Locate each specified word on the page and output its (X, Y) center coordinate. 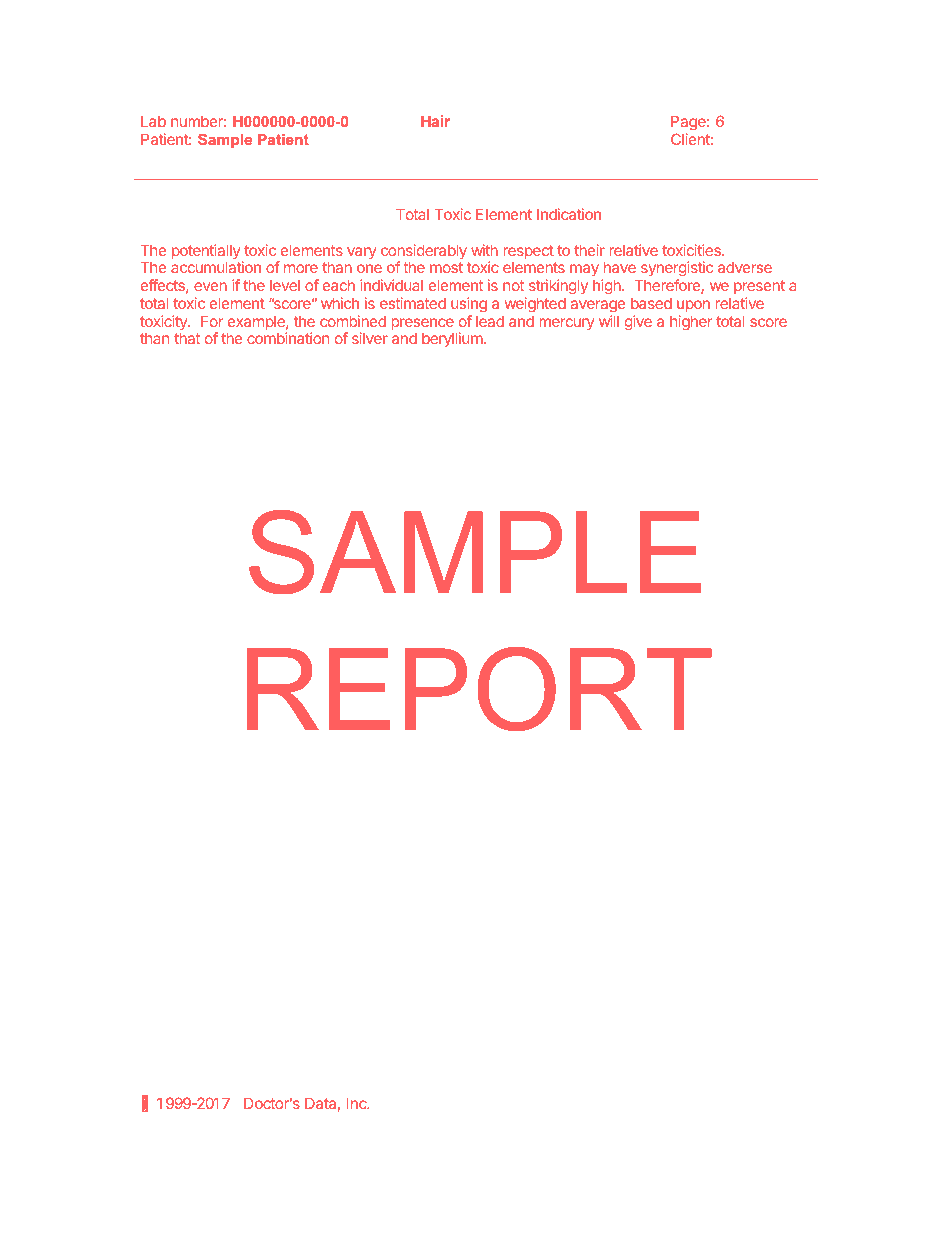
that (187, 338)
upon (693, 306)
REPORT (479, 689)
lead (490, 321)
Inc (358, 1103)
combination (288, 338)
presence (422, 325)
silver (370, 338)
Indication (569, 214)
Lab (153, 121)
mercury (567, 324)
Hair (435, 121)
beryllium (452, 339)
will (609, 321)
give (638, 323)
